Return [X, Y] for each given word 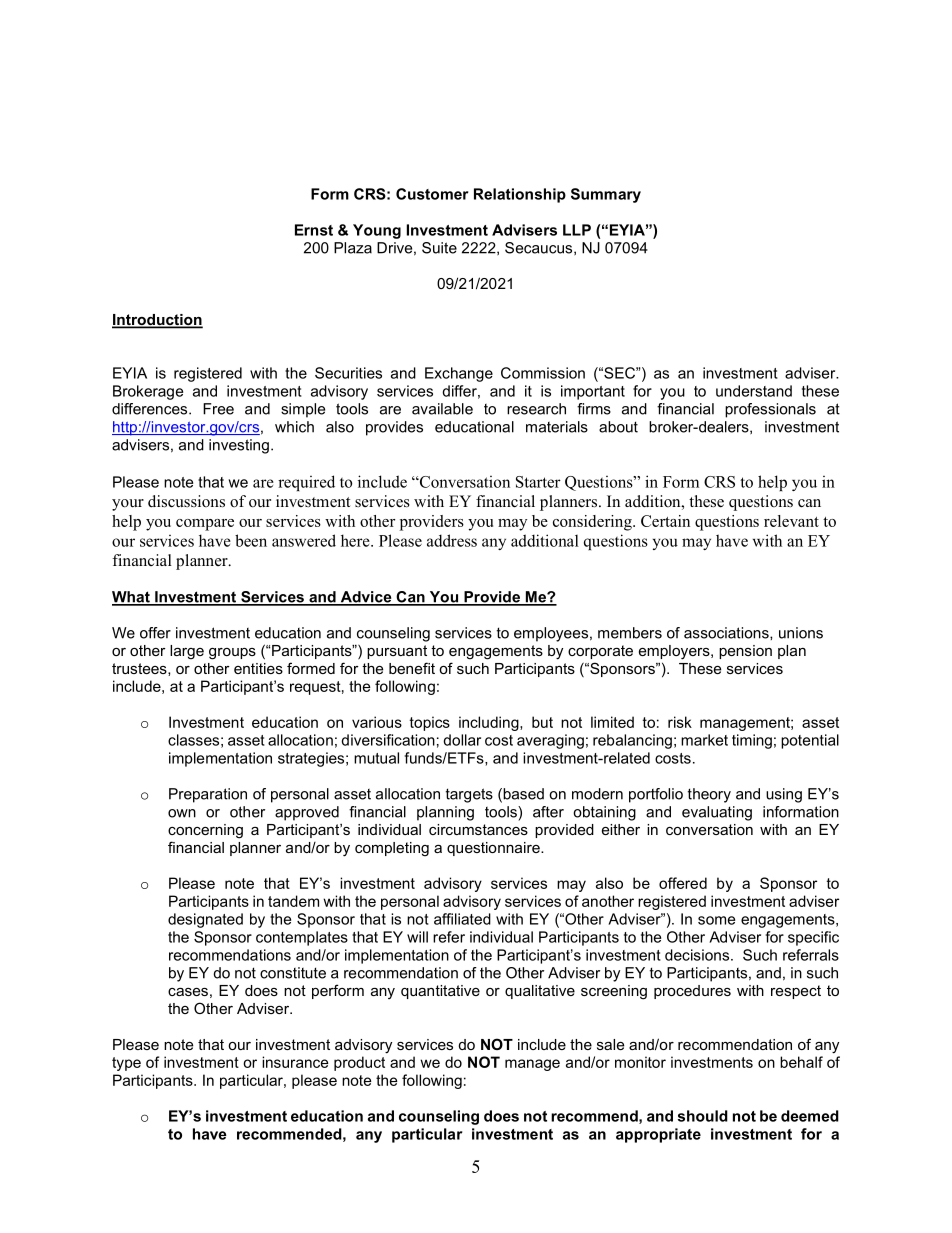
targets [469, 795]
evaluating [717, 813]
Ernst [314, 230]
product [359, 1063]
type [126, 1064]
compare [205, 525]
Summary [606, 195]
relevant [791, 521]
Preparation [208, 795]
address [452, 540]
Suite [439, 248]
